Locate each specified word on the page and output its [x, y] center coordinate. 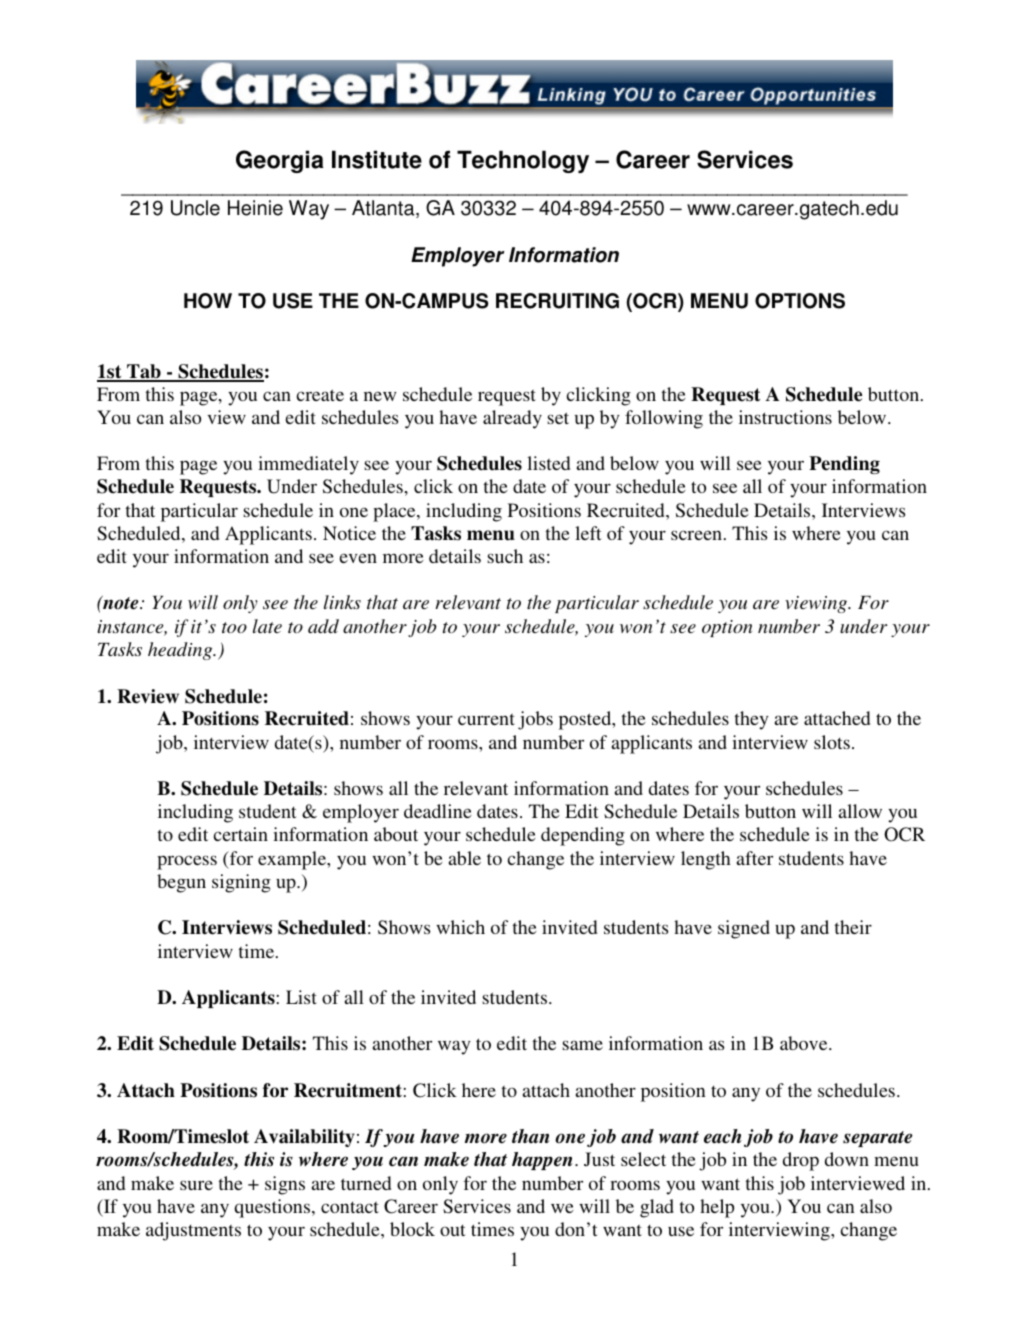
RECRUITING [557, 301]
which [460, 927]
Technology [523, 161]
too [234, 627]
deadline [438, 811]
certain [240, 834]
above [805, 1043]
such [505, 556]
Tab [144, 372]
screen [696, 535]
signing [241, 883]
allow [860, 811]
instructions [785, 417]
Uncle [195, 208]
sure [196, 1185]
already [512, 419]
